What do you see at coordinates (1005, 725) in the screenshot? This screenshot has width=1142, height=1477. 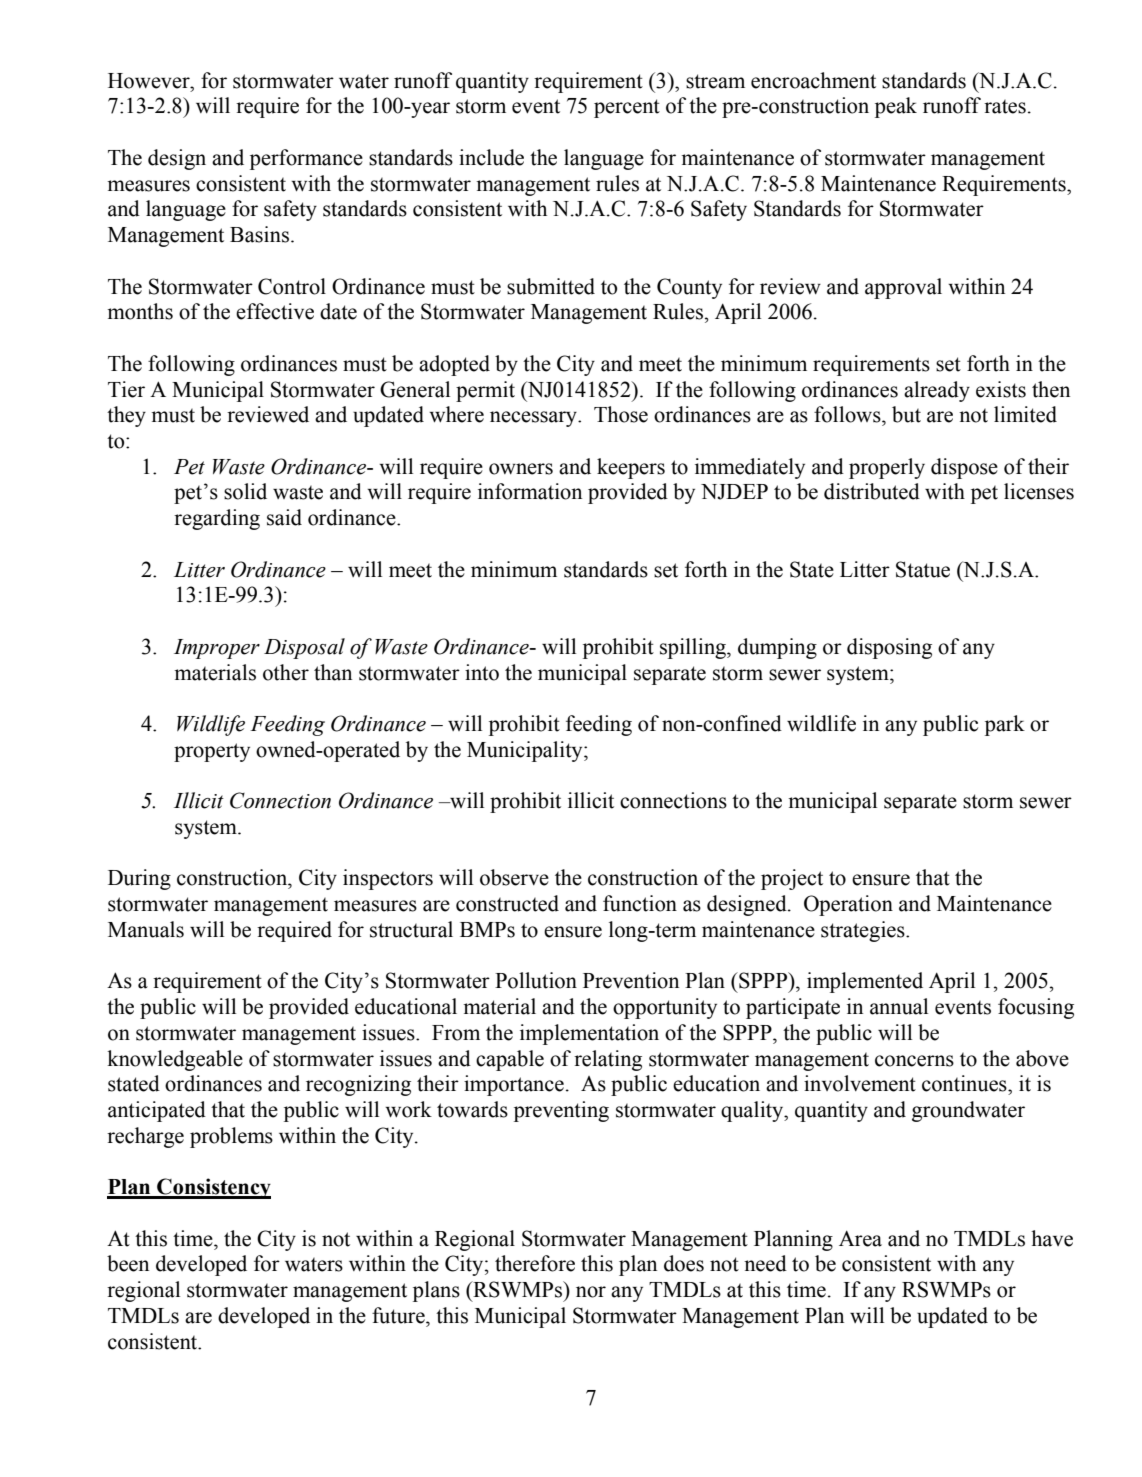 I see `park` at bounding box center [1005, 725].
